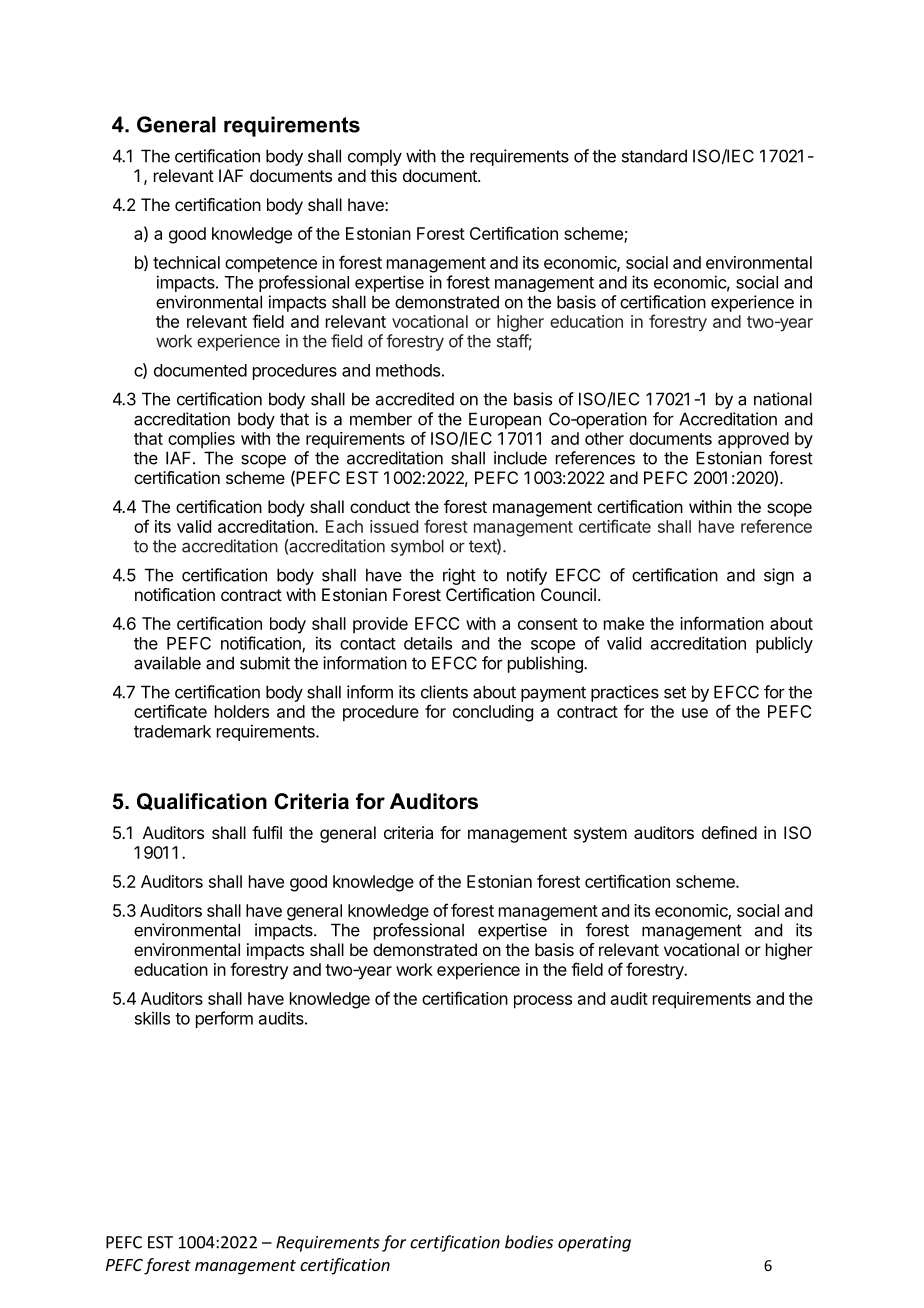 The image size is (924, 1308). Describe the element at coordinates (594, 1244) in the screenshot. I see `operating` at that location.
